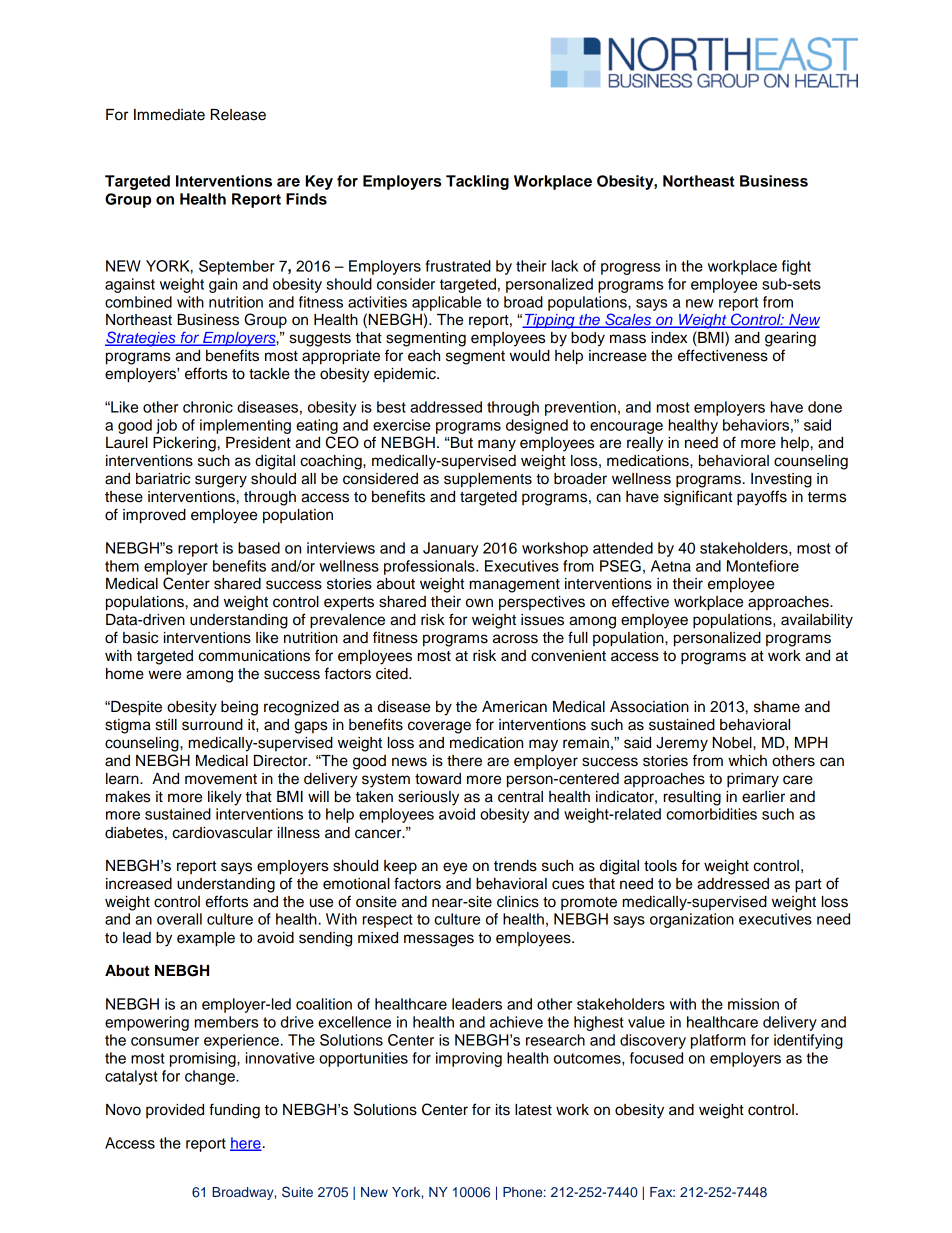 The height and width of the screenshot is (1233, 952). Describe the element at coordinates (254, 656) in the screenshot. I see `communications` at that location.
